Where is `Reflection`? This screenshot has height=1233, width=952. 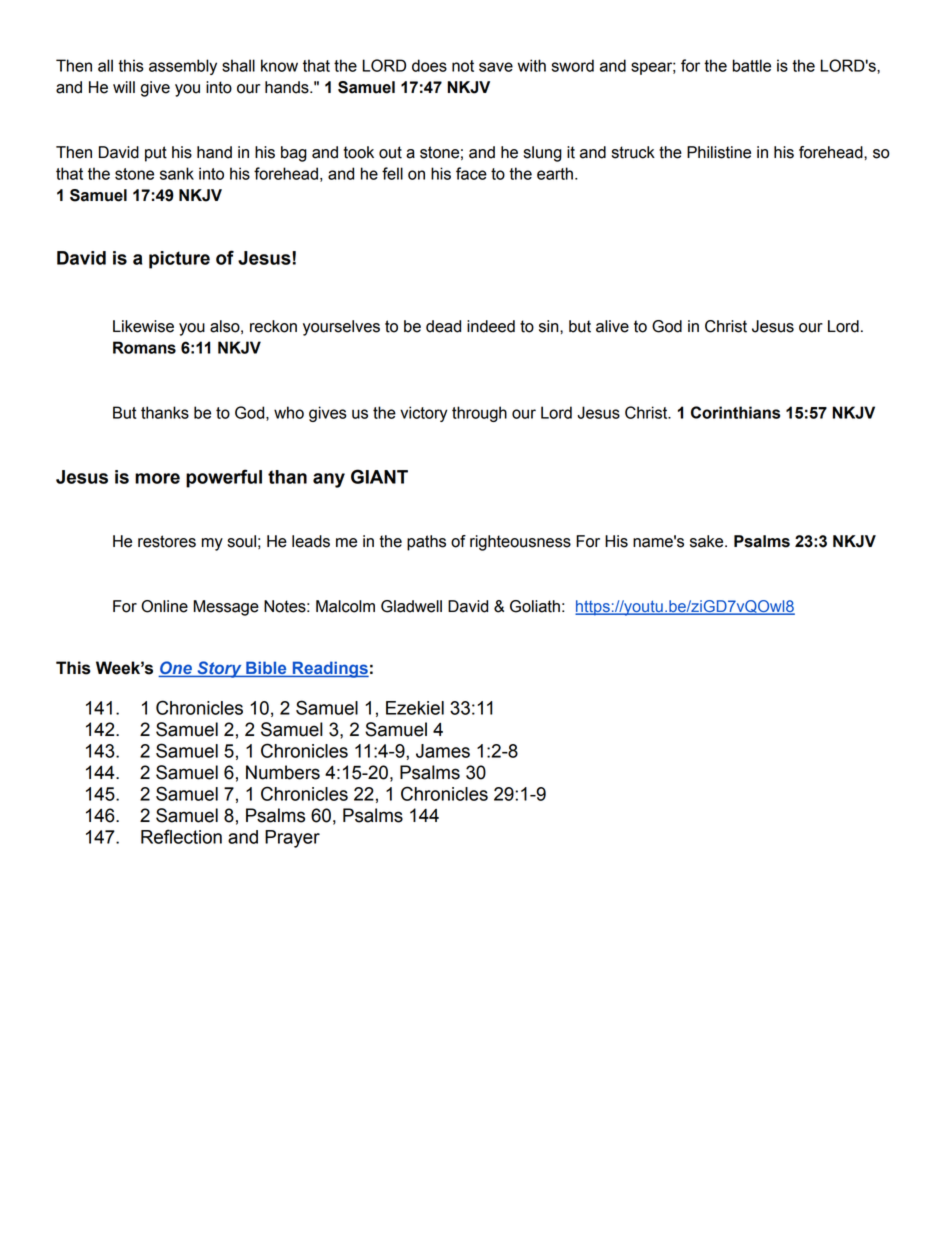
Reflection is located at coordinates (181, 836).
